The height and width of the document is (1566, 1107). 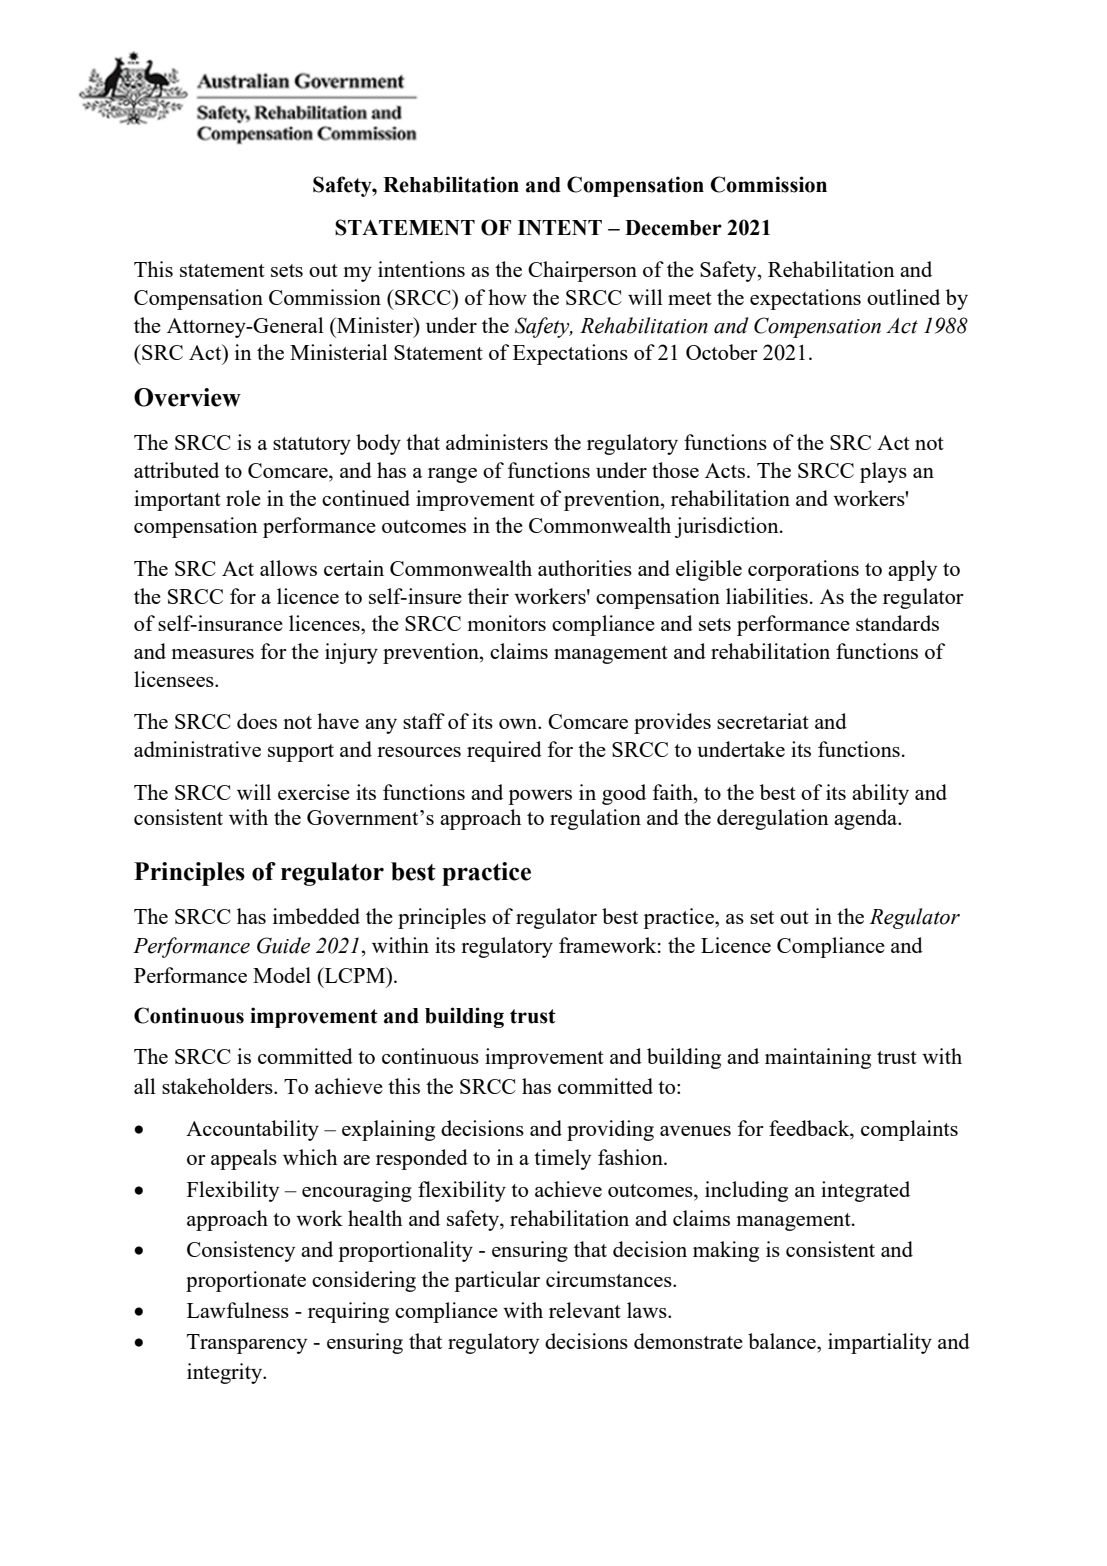 What do you see at coordinates (187, 397) in the document?
I see `Overview` at bounding box center [187, 397].
